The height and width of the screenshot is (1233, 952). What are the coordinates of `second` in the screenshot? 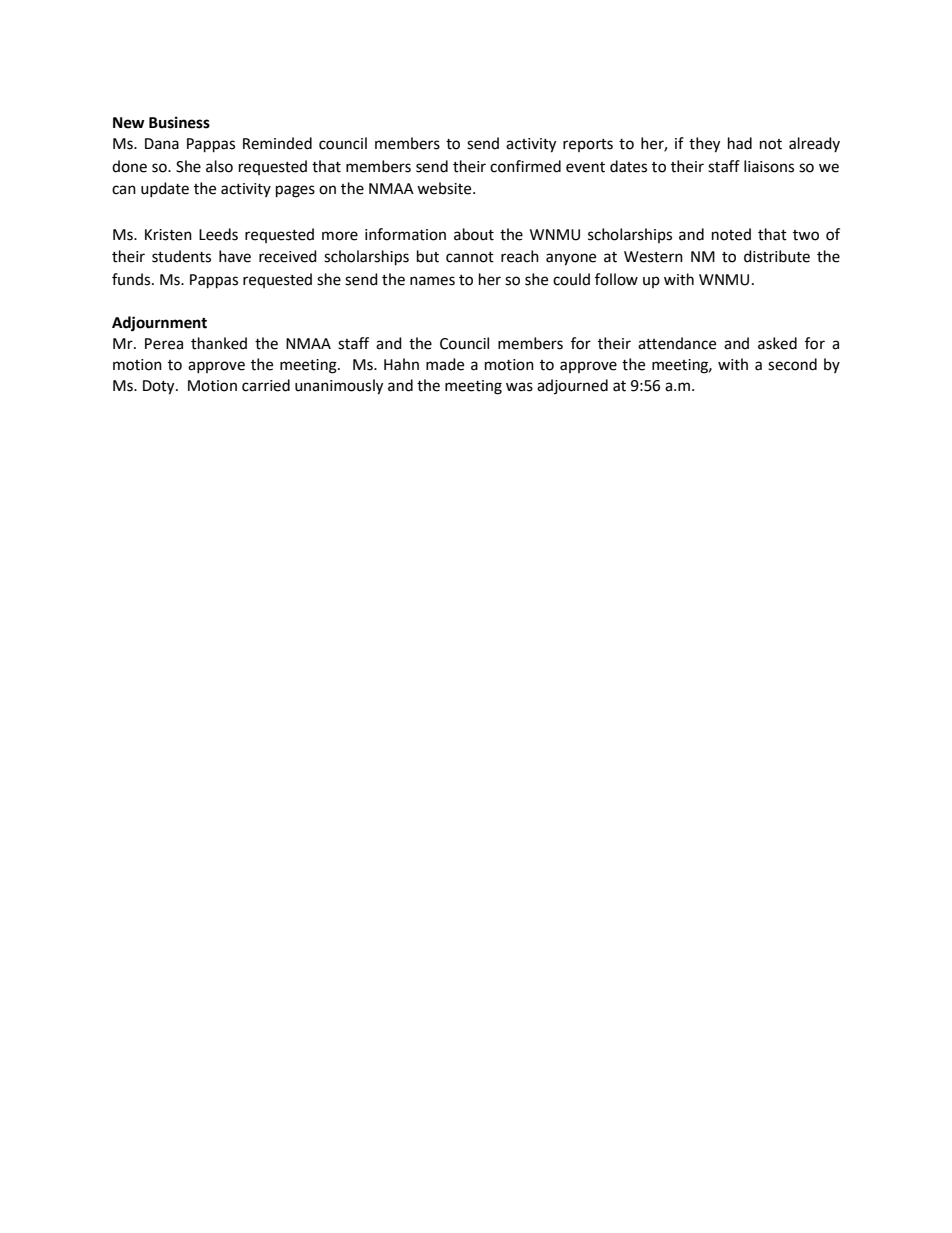 It's located at (792, 364).
